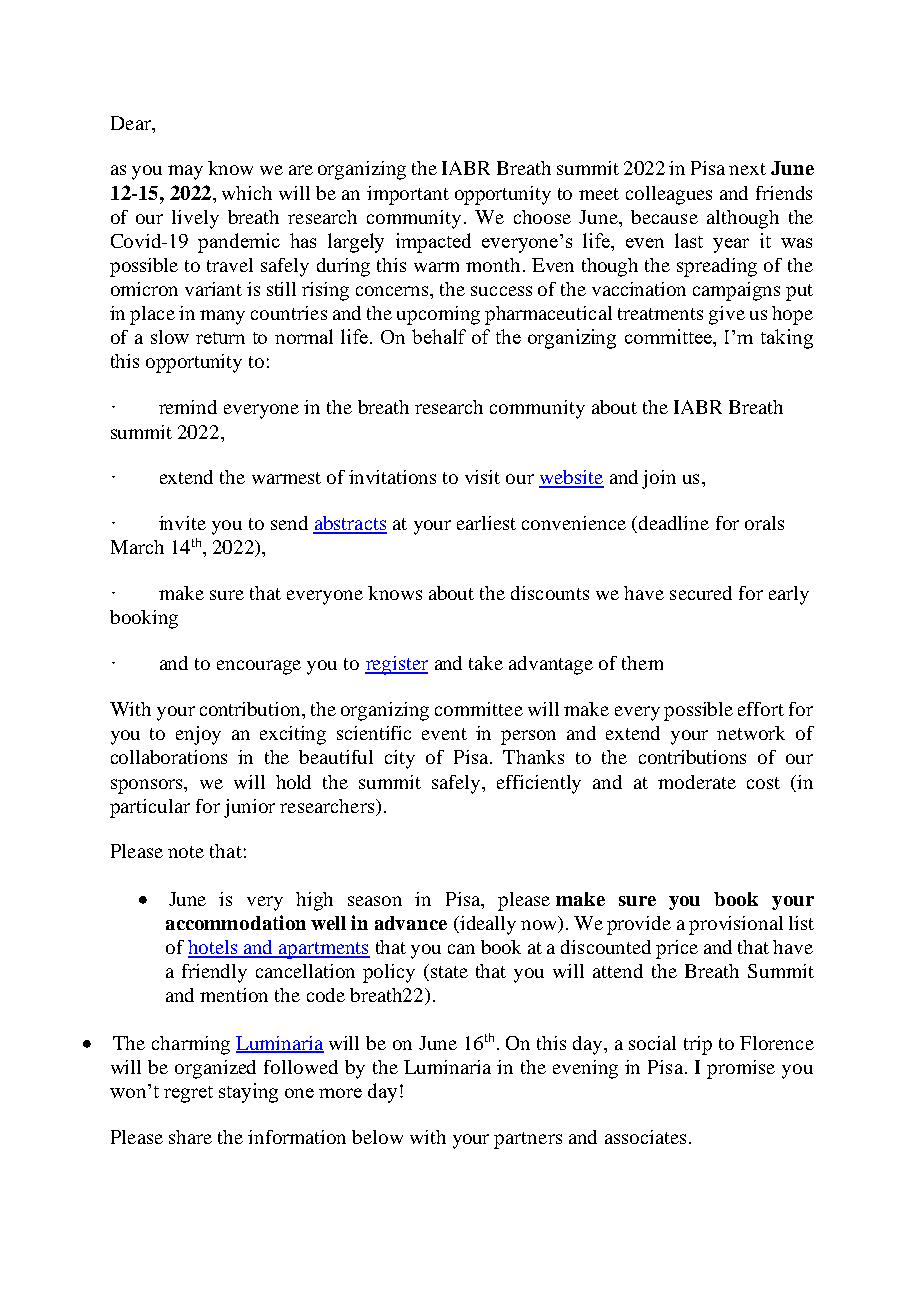  I want to click on secured, so click(701, 593).
